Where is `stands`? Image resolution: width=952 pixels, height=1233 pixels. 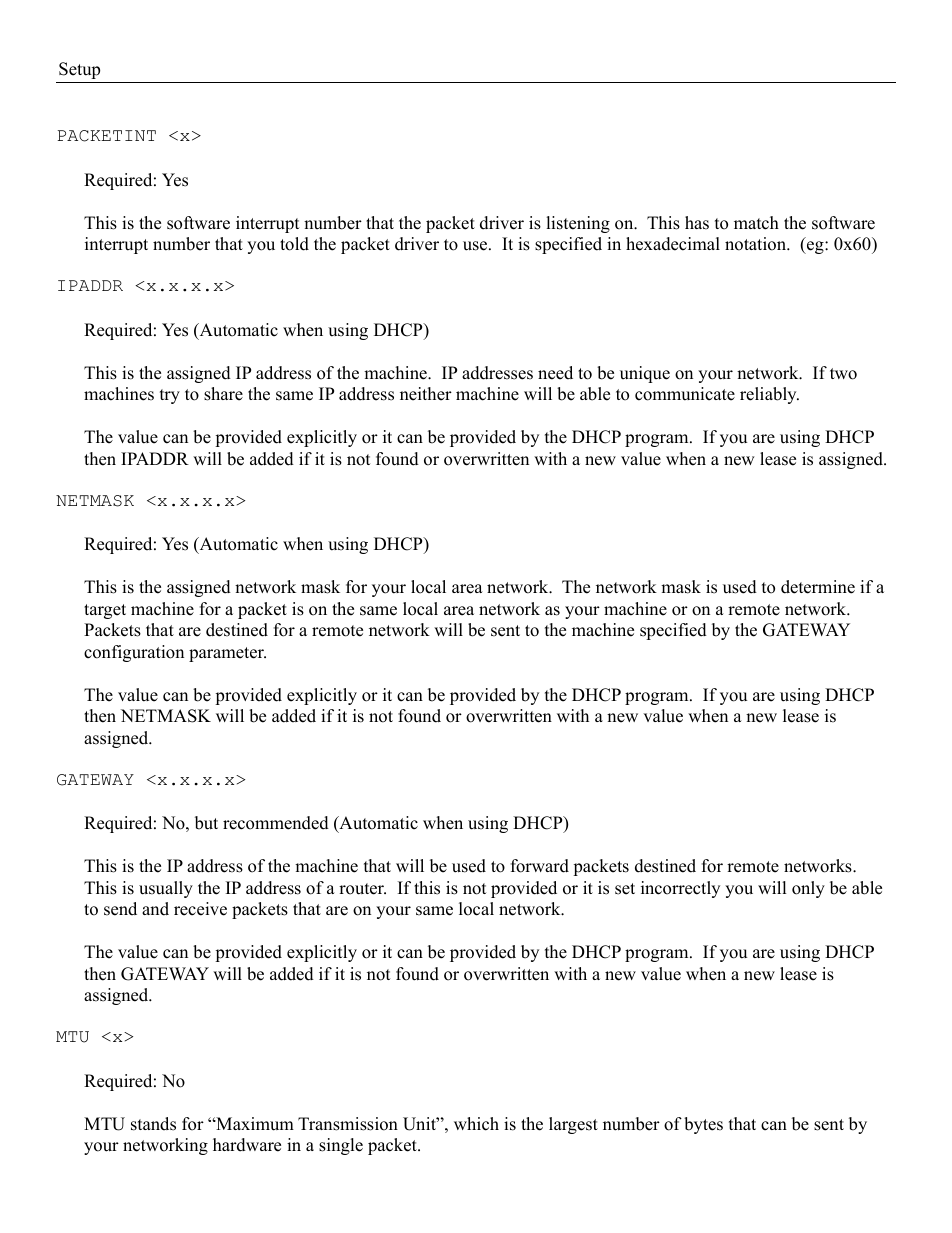 stands is located at coordinates (153, 1124).
